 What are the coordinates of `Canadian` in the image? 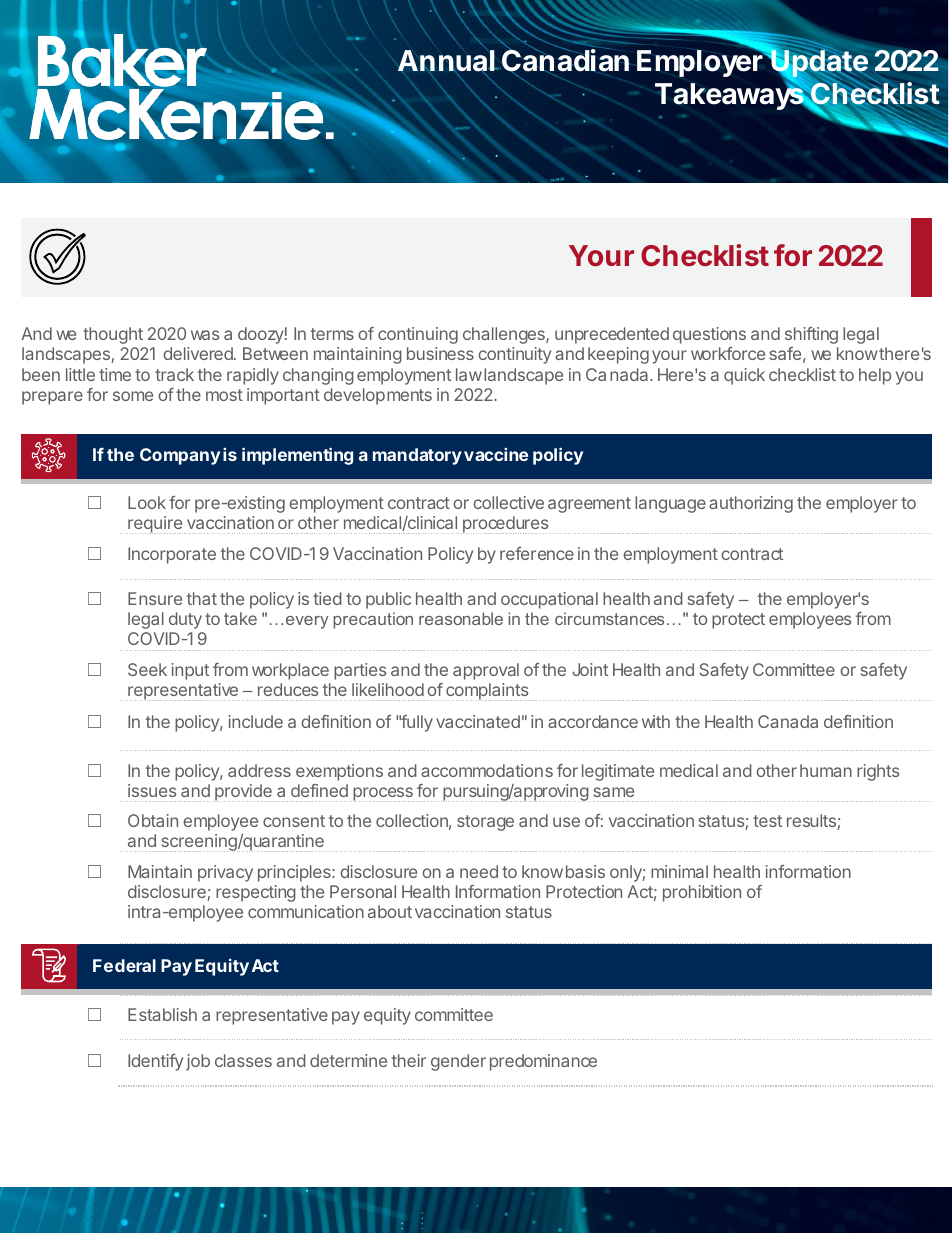 It's located at (564, 60).
